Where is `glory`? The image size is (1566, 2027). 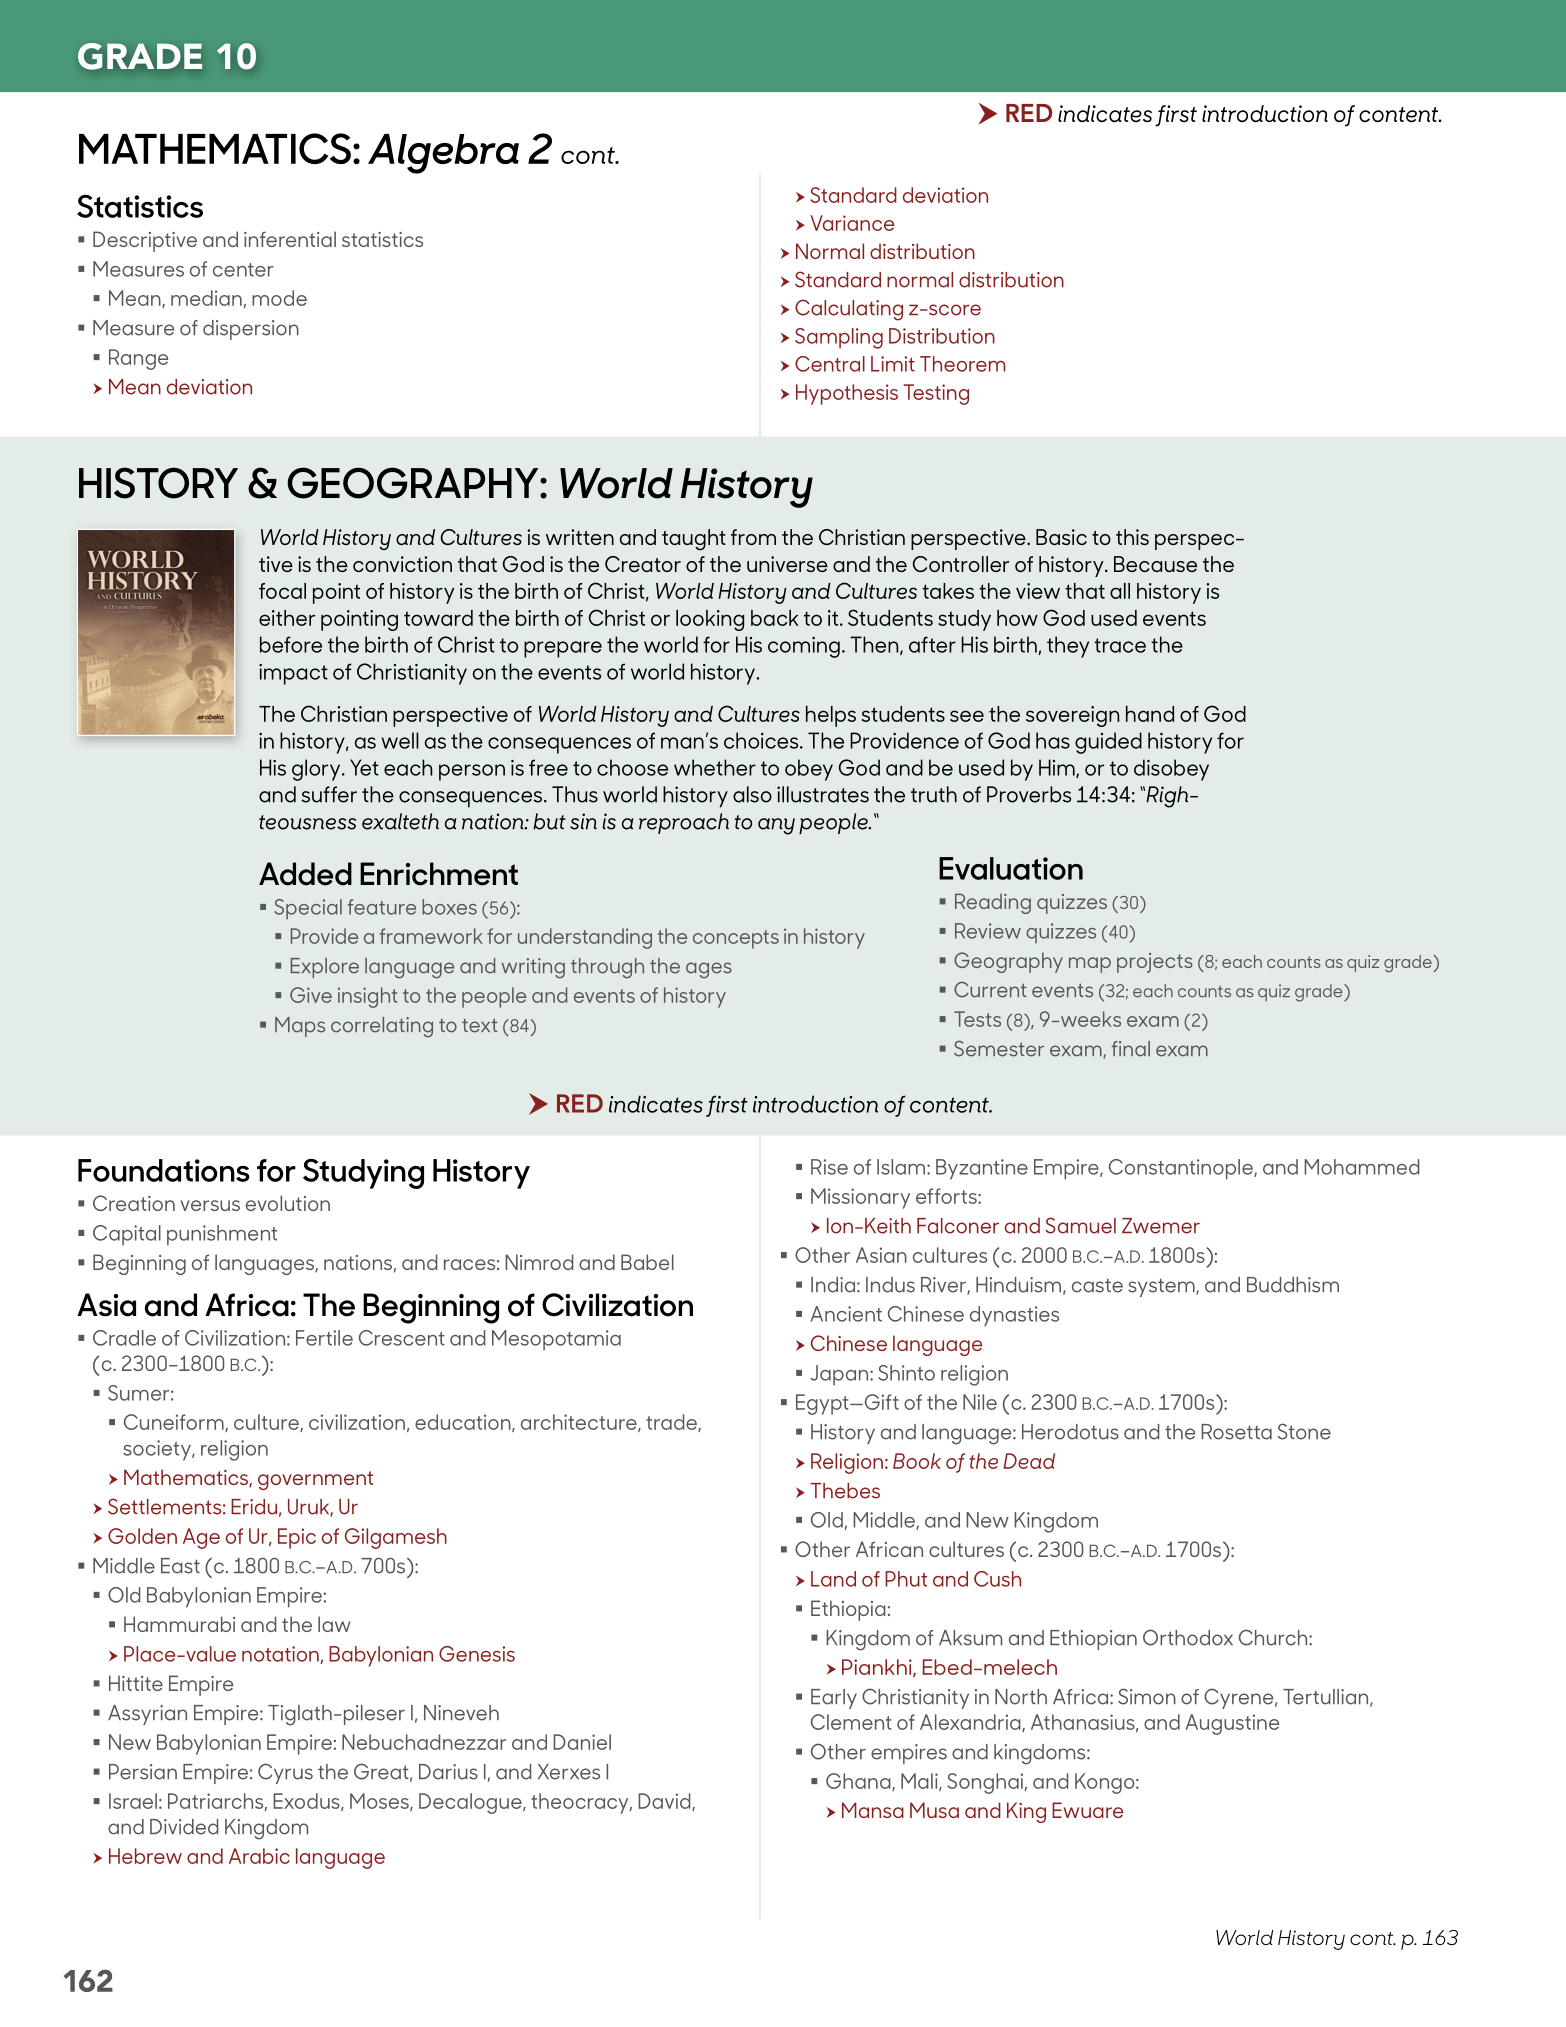 glory is located at coordinates (317, 770).
